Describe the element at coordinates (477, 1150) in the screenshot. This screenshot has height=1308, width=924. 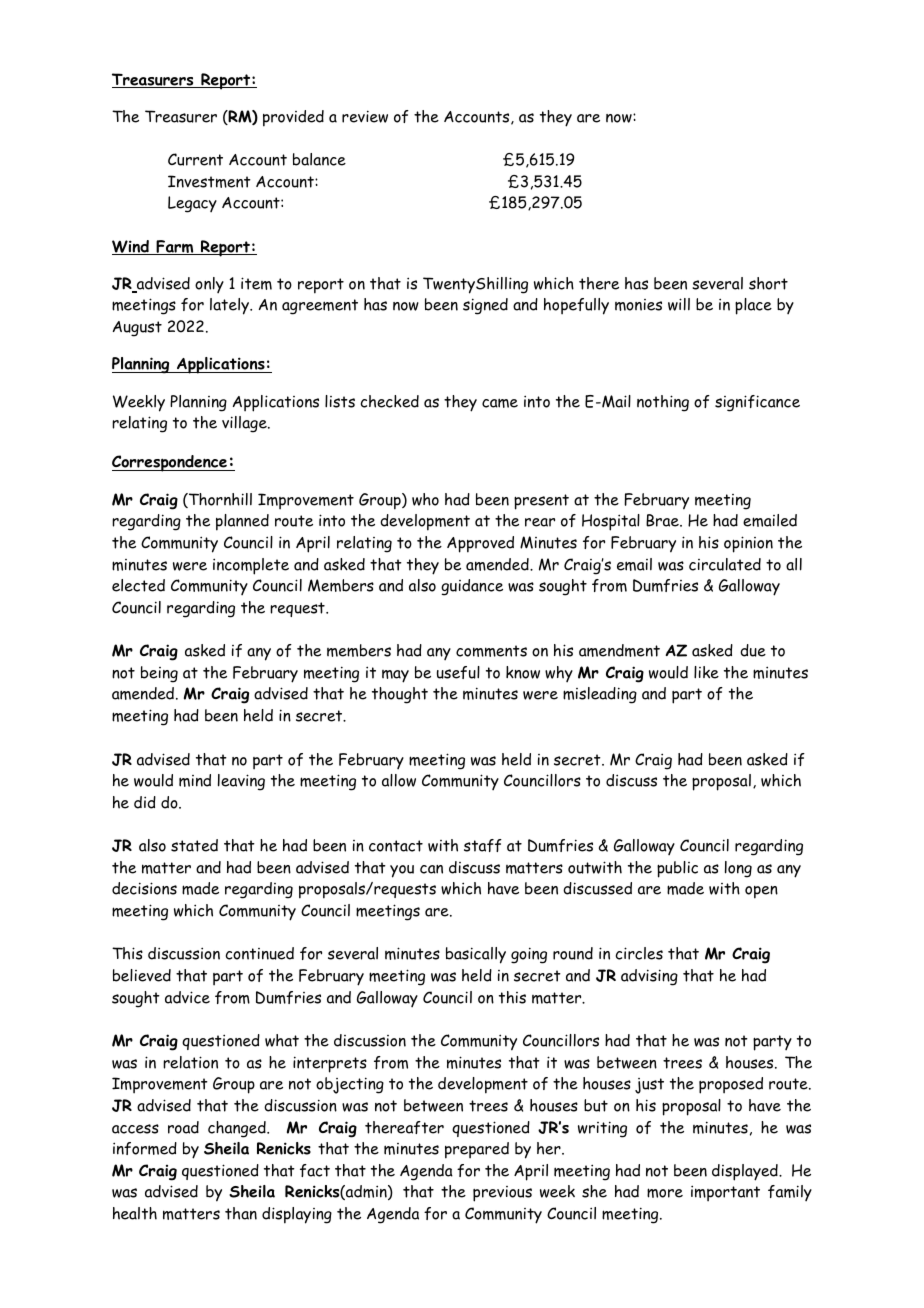
I see `prepared` at that location.
